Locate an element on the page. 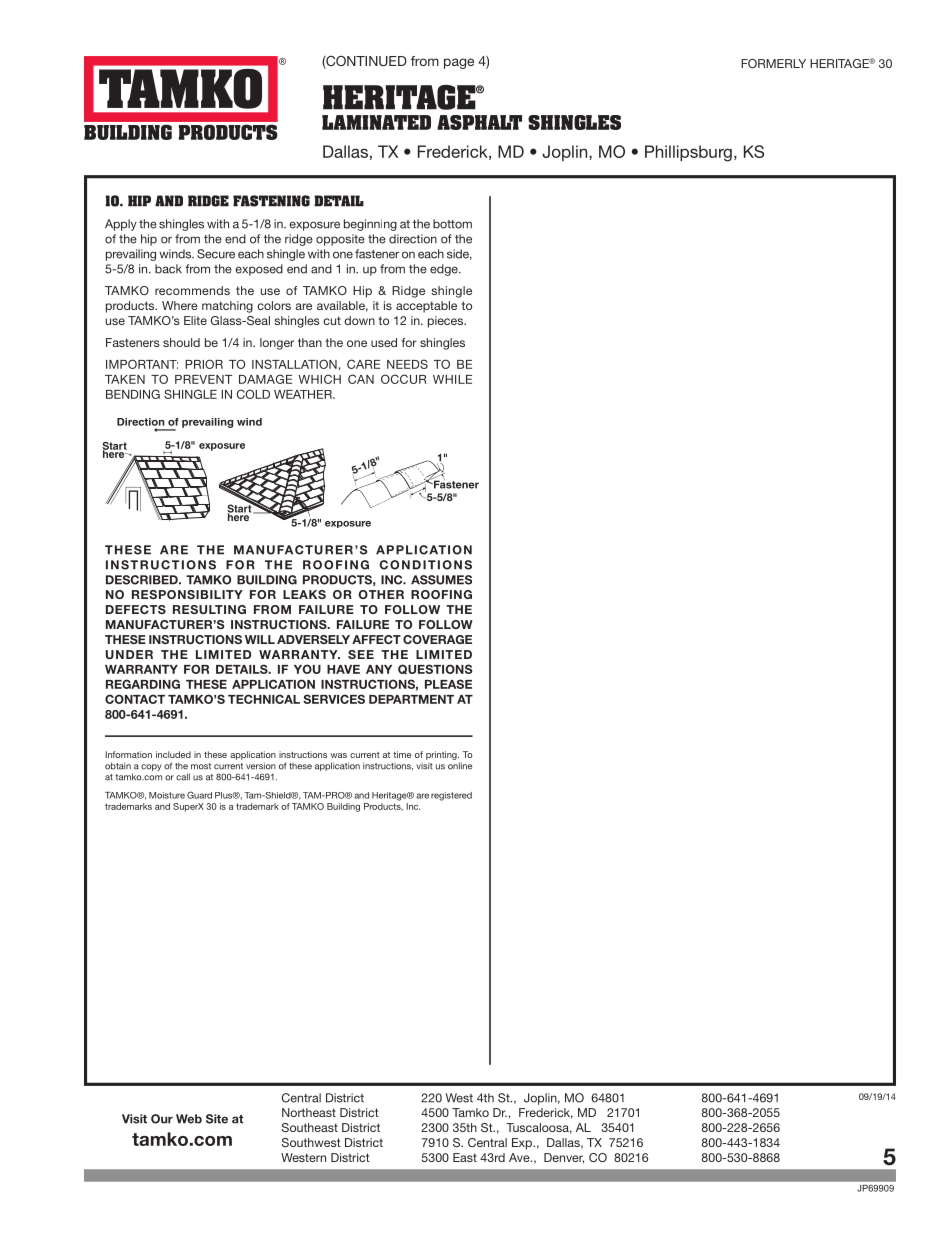  Web is located at coordinates (189, 1119).
